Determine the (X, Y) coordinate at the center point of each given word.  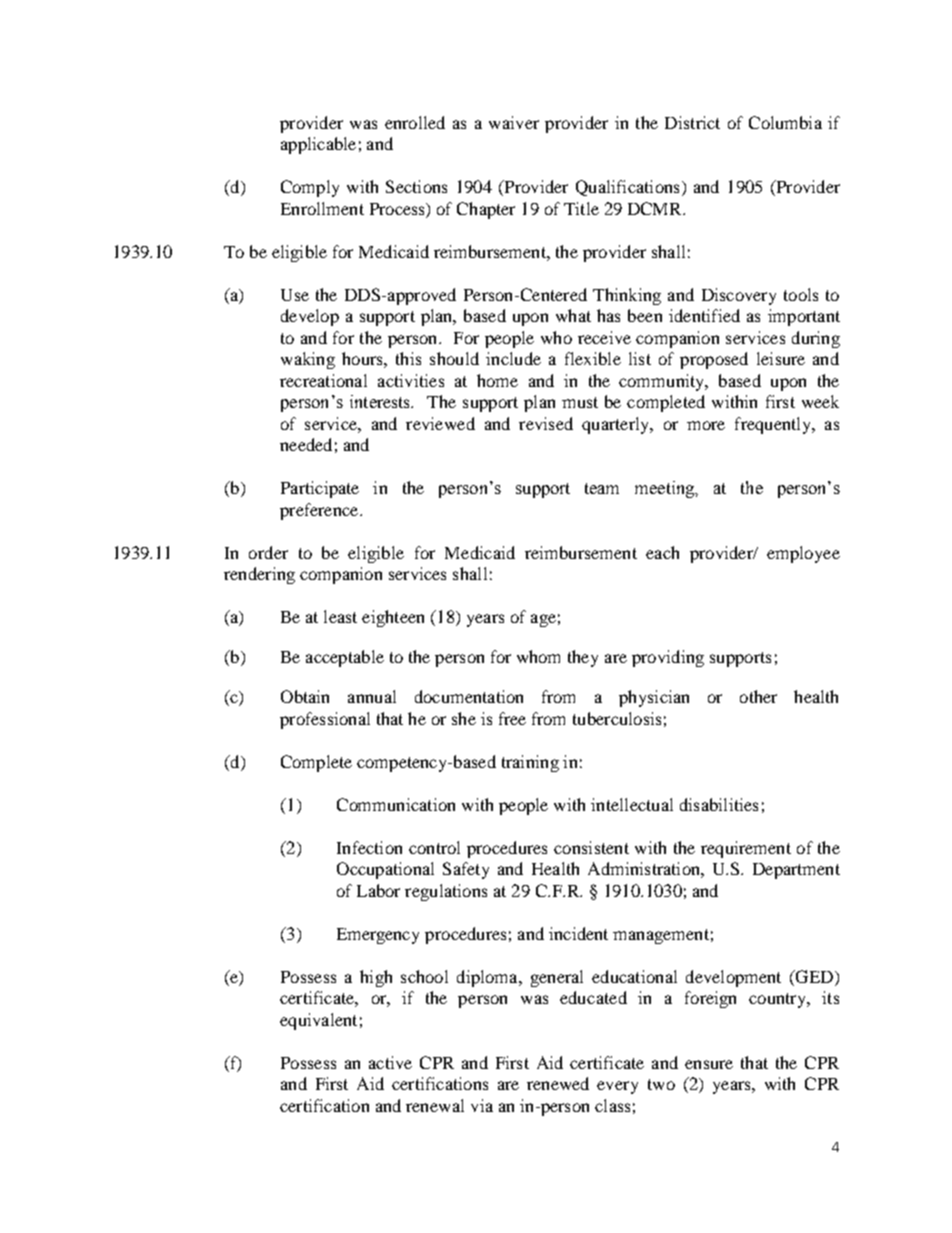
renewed (558, 1083)
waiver (514, 122)
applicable (318, 145)
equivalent (318, 1021)
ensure (709, 1064)
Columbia (785, 122)
